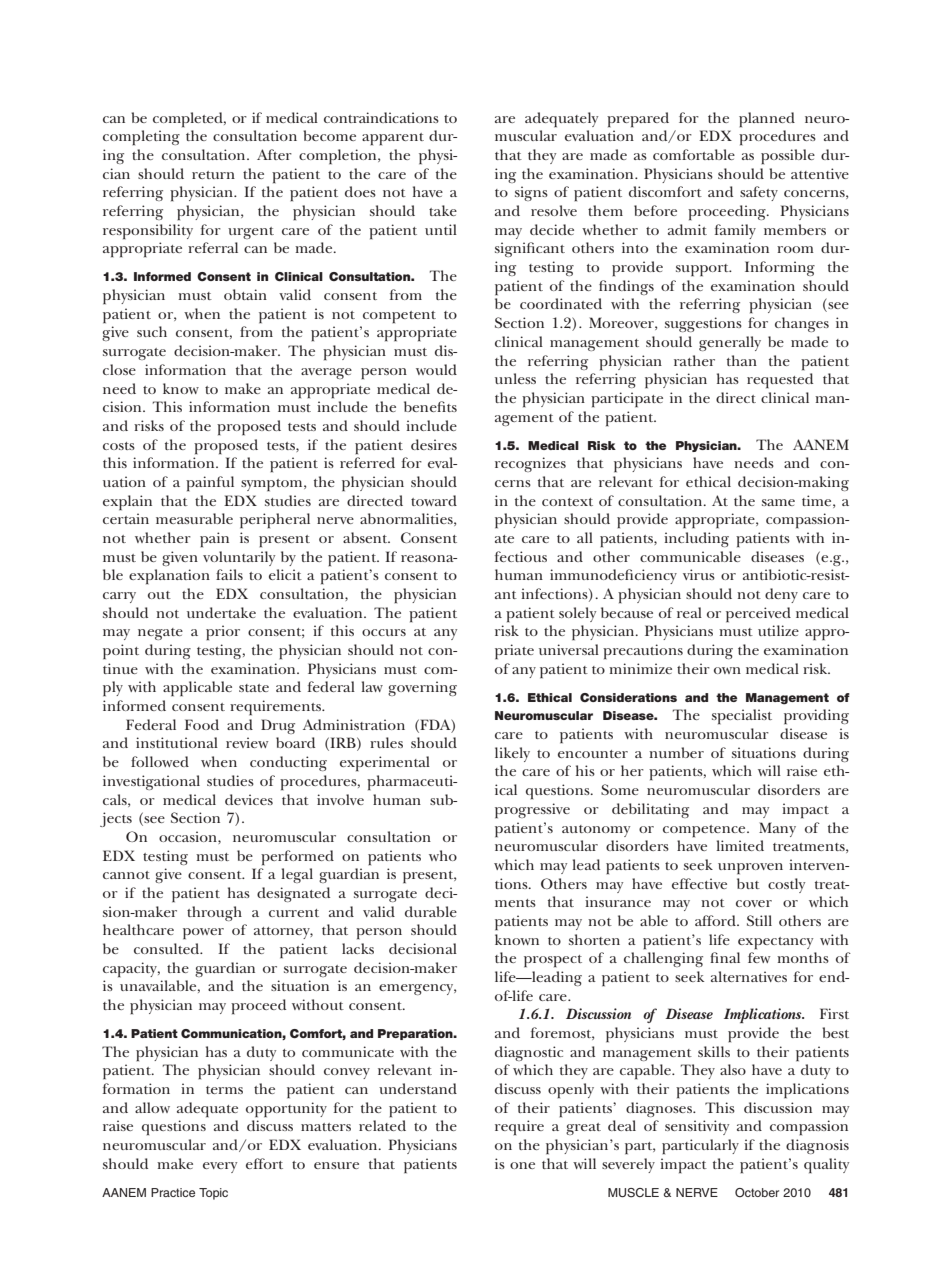 The width and height of the document is (952, 1261). I want to click on governing, so click(422, 688).
